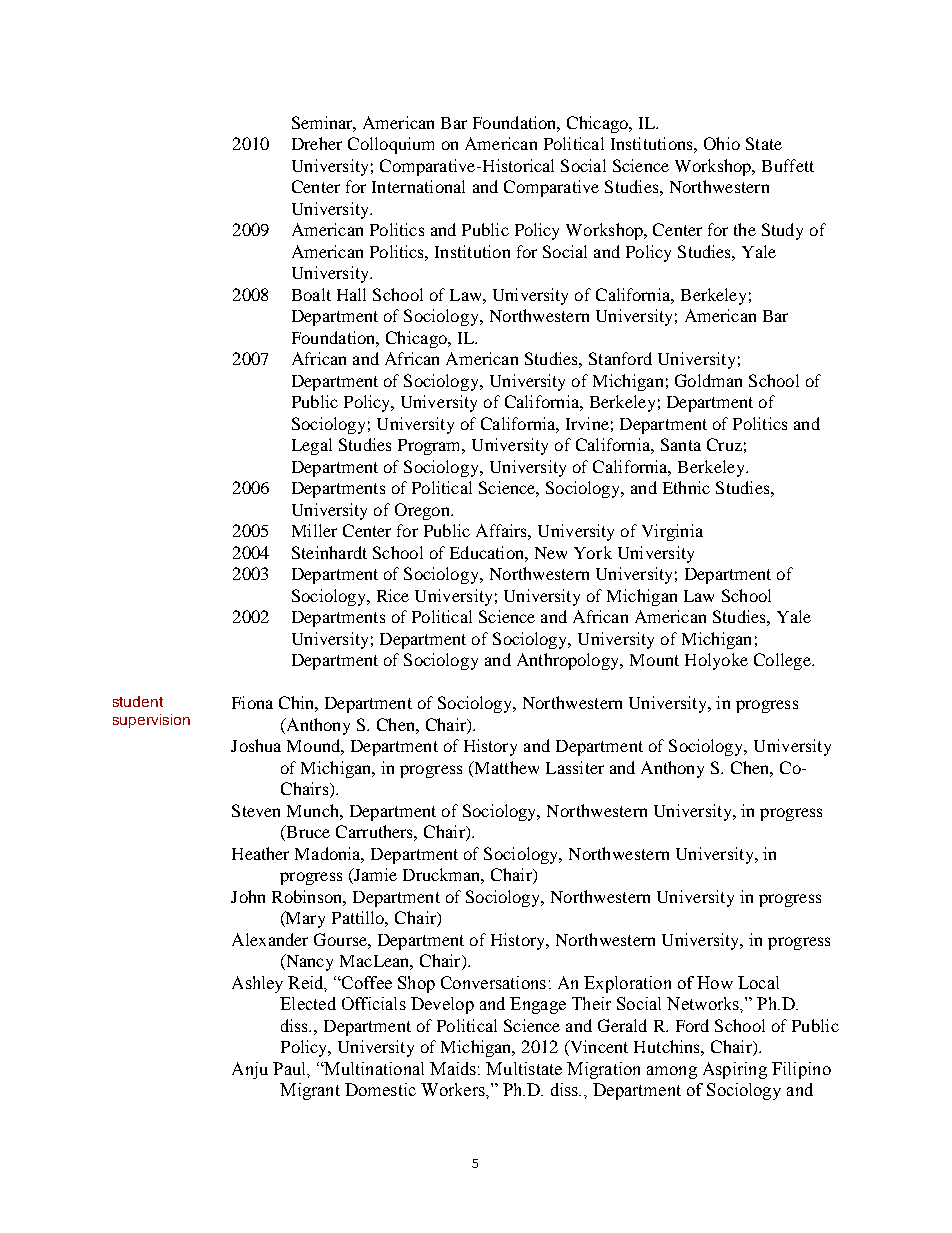 This screenshot has width=952, height=1233. I want to click on Anju, so click(250, 1070).
